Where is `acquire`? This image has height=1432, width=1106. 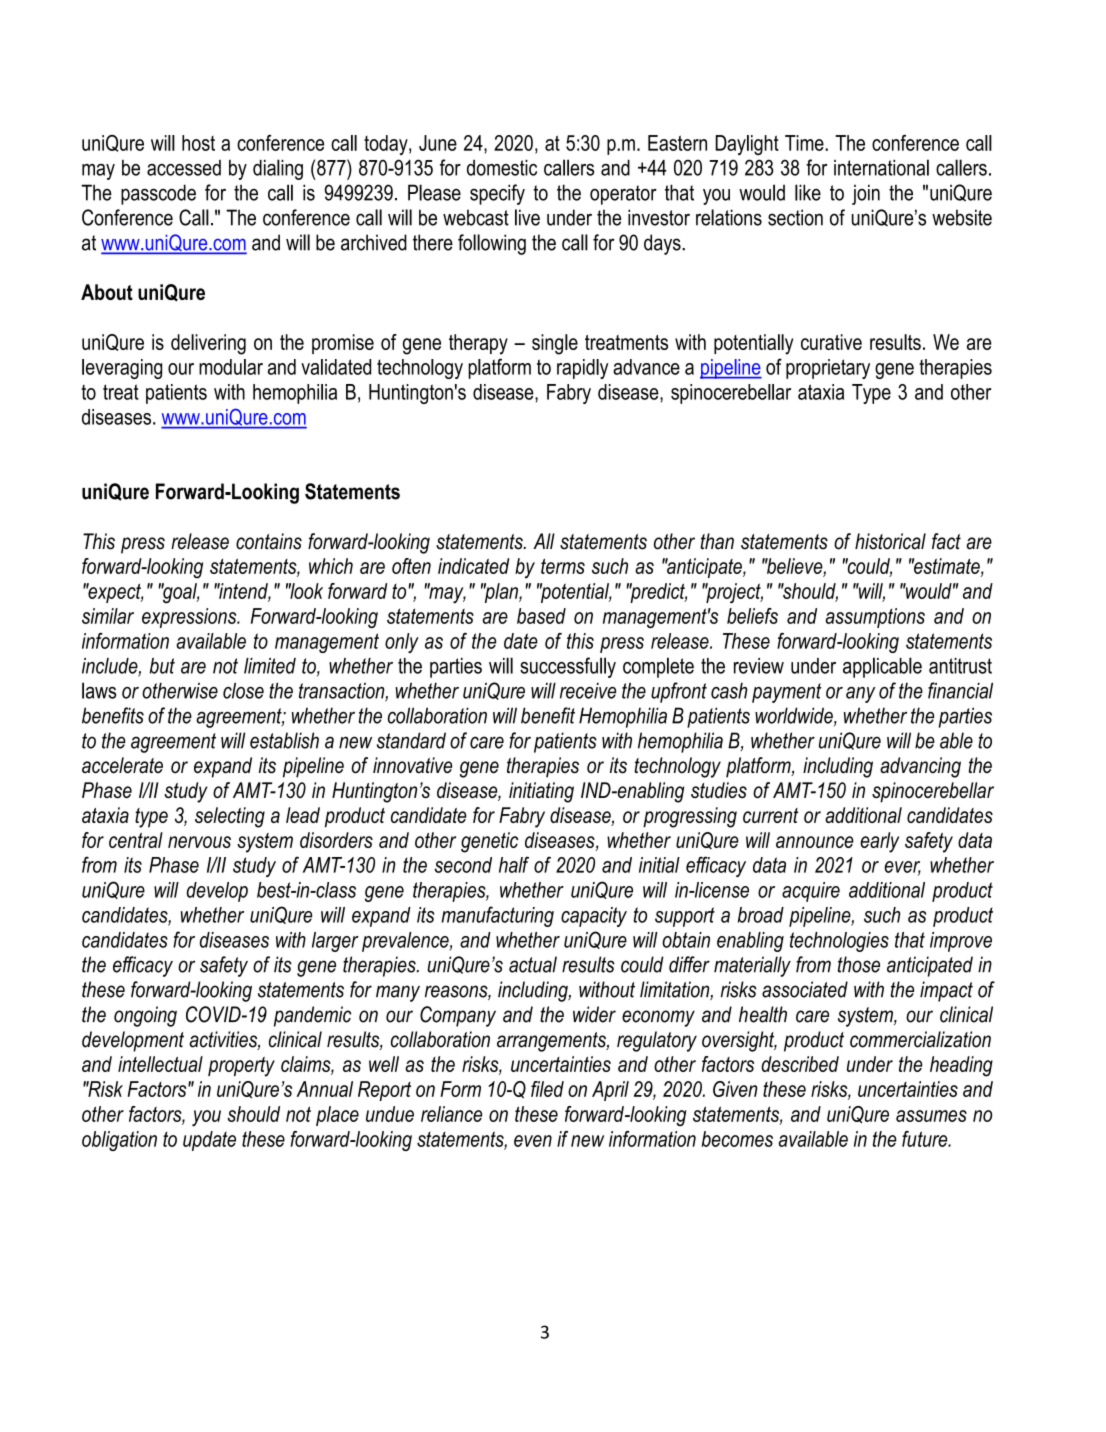
acquire is located at coordinates (811, 892).
